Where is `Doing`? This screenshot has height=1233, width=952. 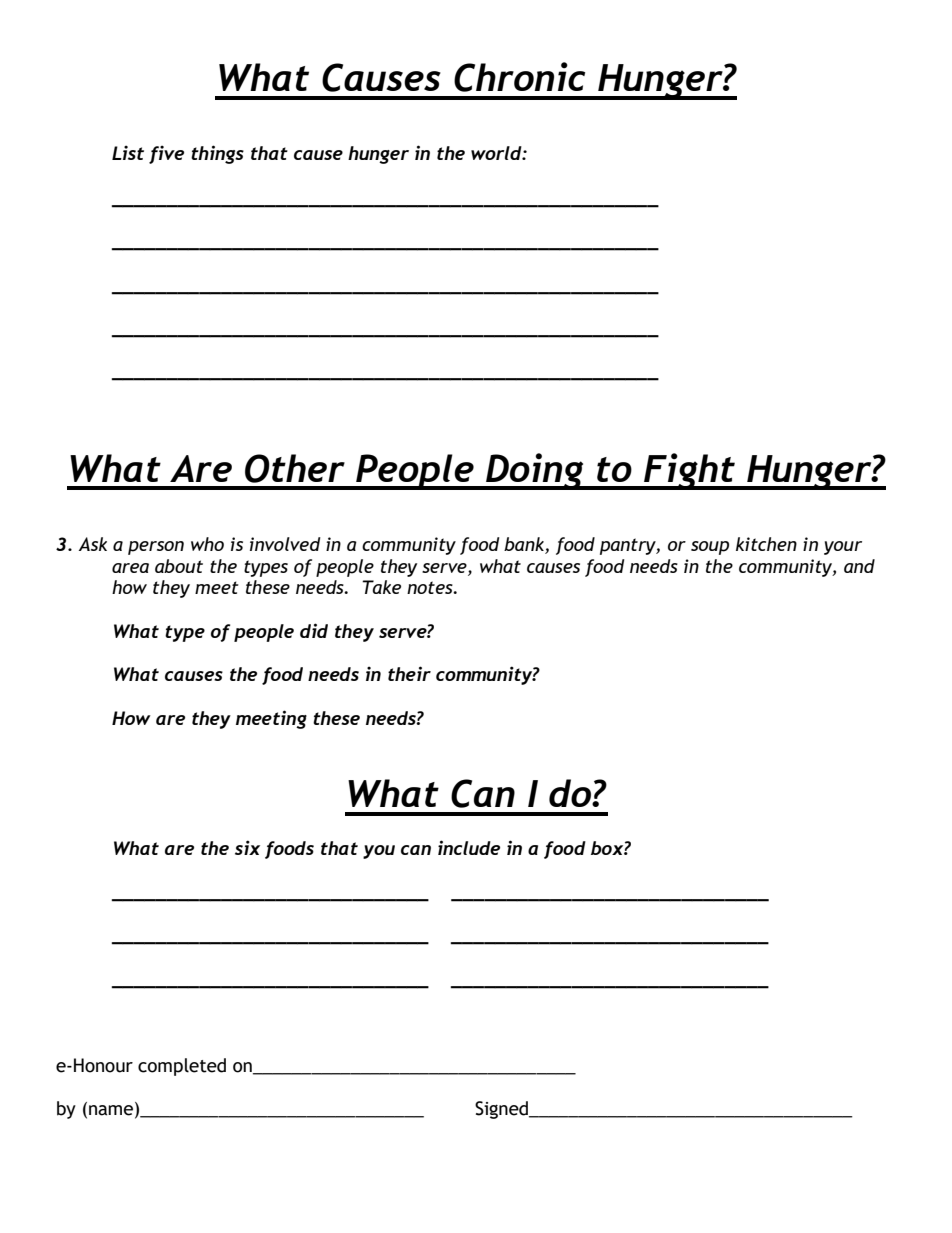
Doing is located at coordinates (535, 471).
